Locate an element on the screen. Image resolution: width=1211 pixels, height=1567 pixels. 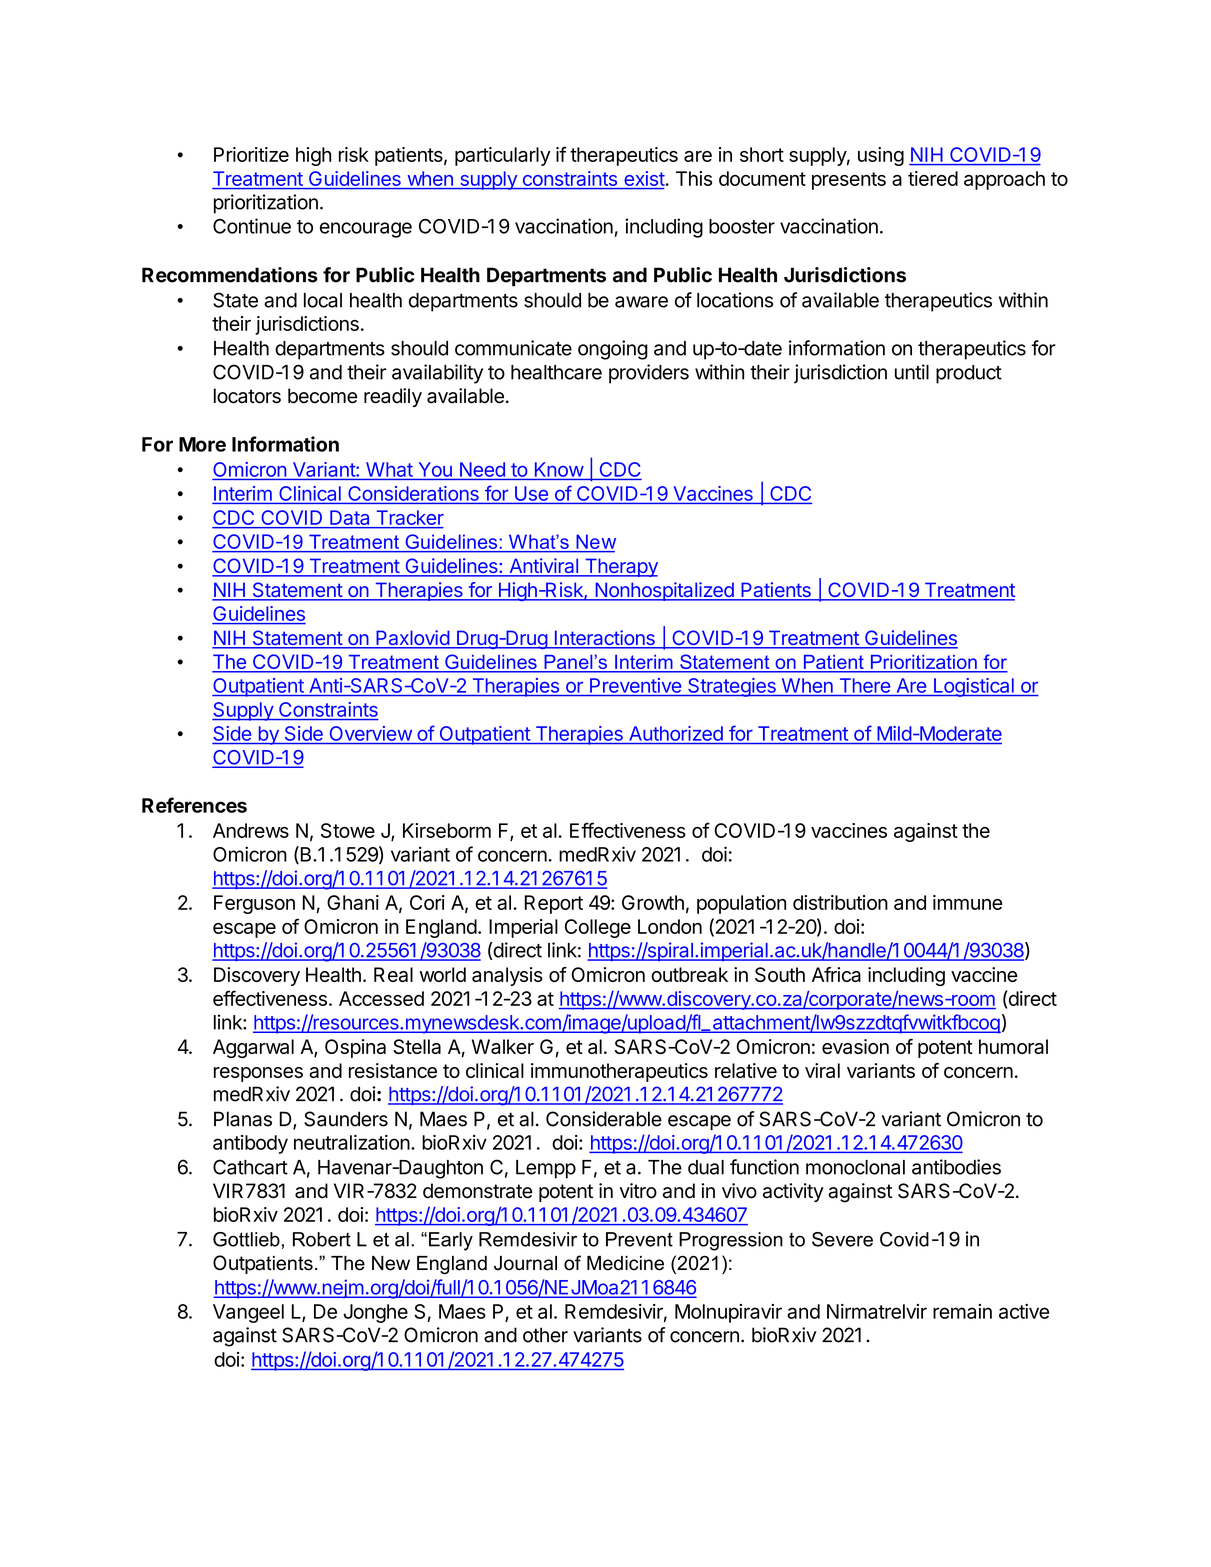
Overview is located at coordinates (371, 733).
